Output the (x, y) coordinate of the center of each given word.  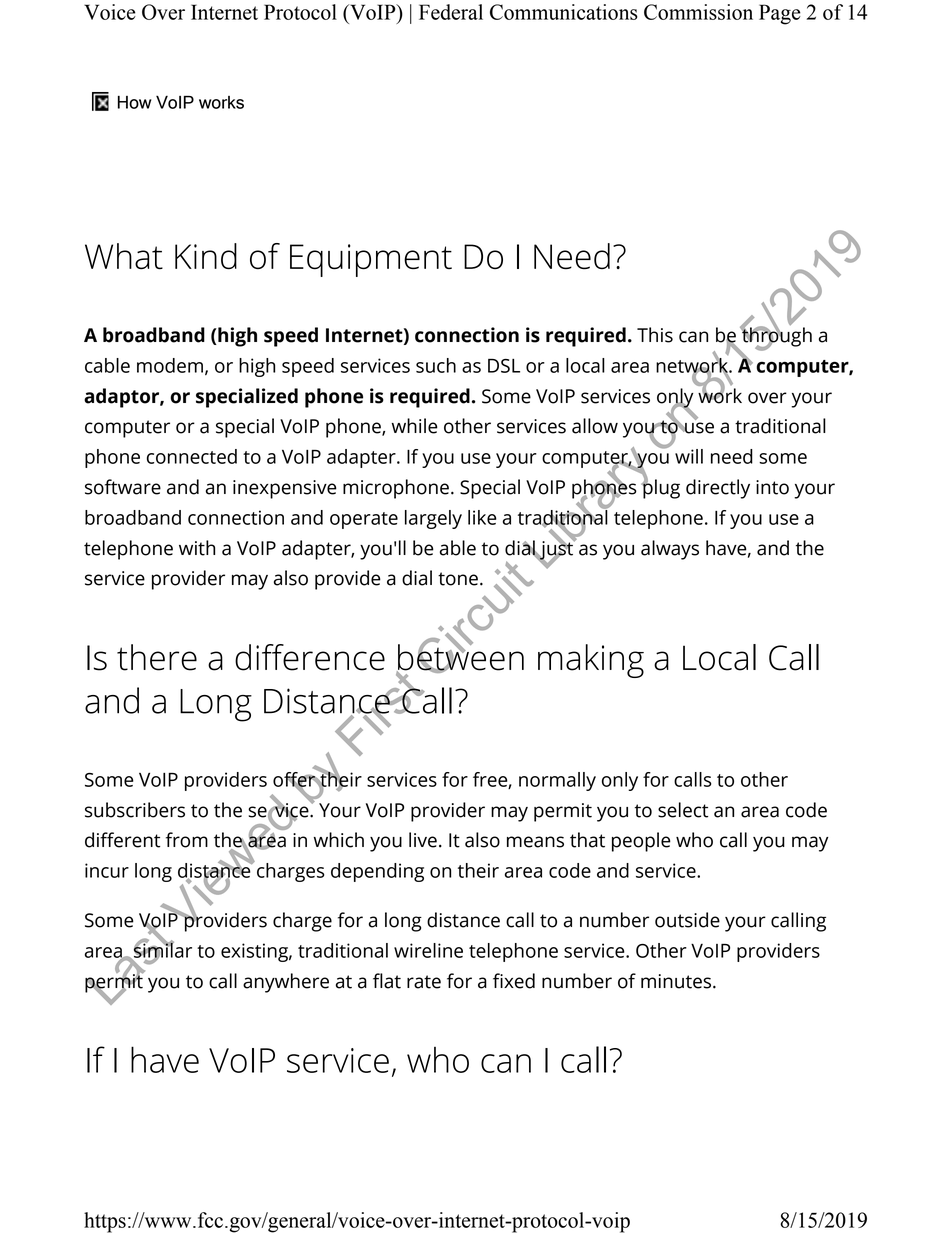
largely (433, 519)
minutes (677, 981)
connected (192, 456)
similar (162, 950)
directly (718, 489)
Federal (451, 12)
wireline (428, 950)
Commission (698, 12)
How (135, 102)
